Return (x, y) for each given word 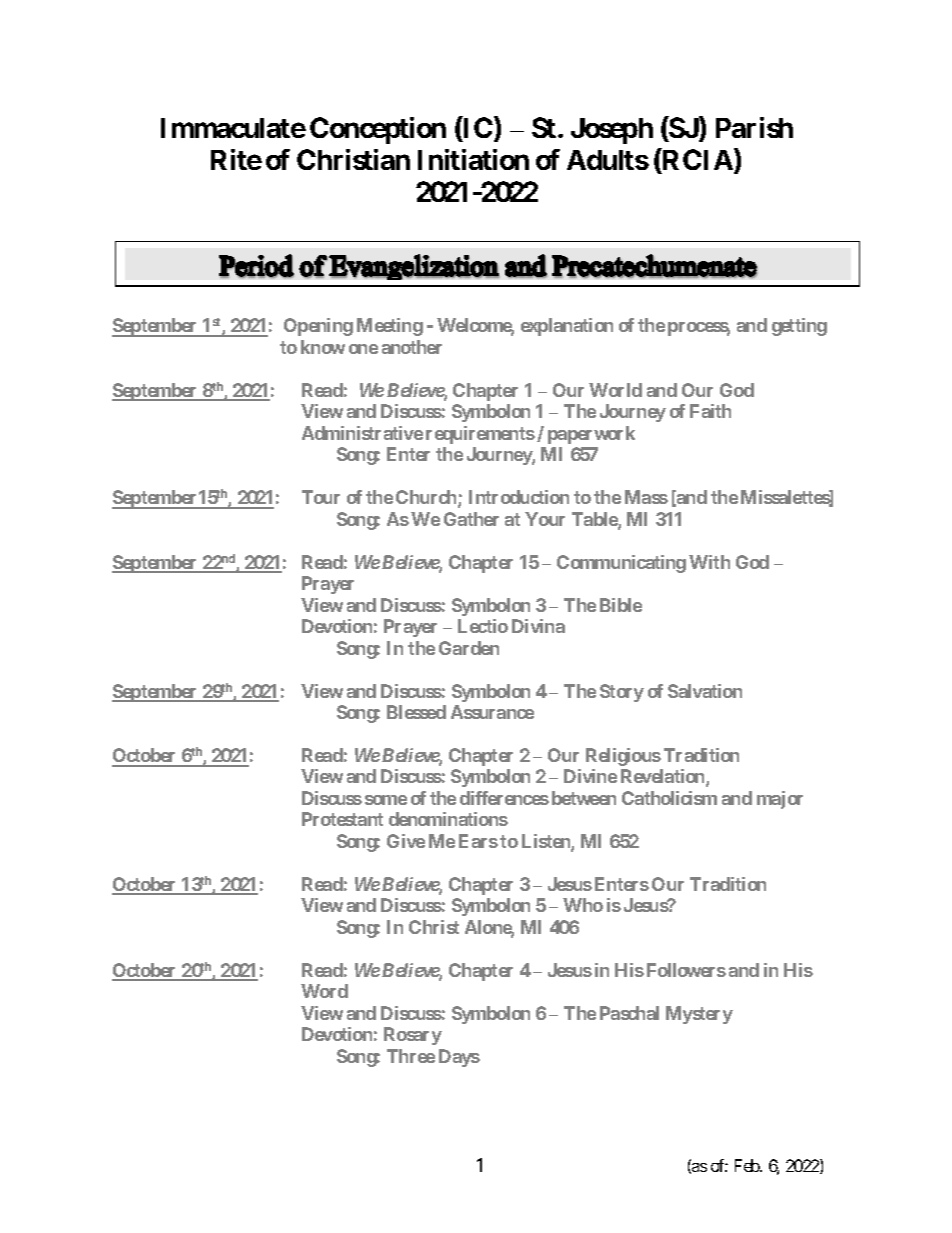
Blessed (416, 712)
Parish (754, 127)
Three (411, 1056)
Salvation (705, 691)
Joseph (612, 131)
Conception (378, 130)
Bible (621, 605)
